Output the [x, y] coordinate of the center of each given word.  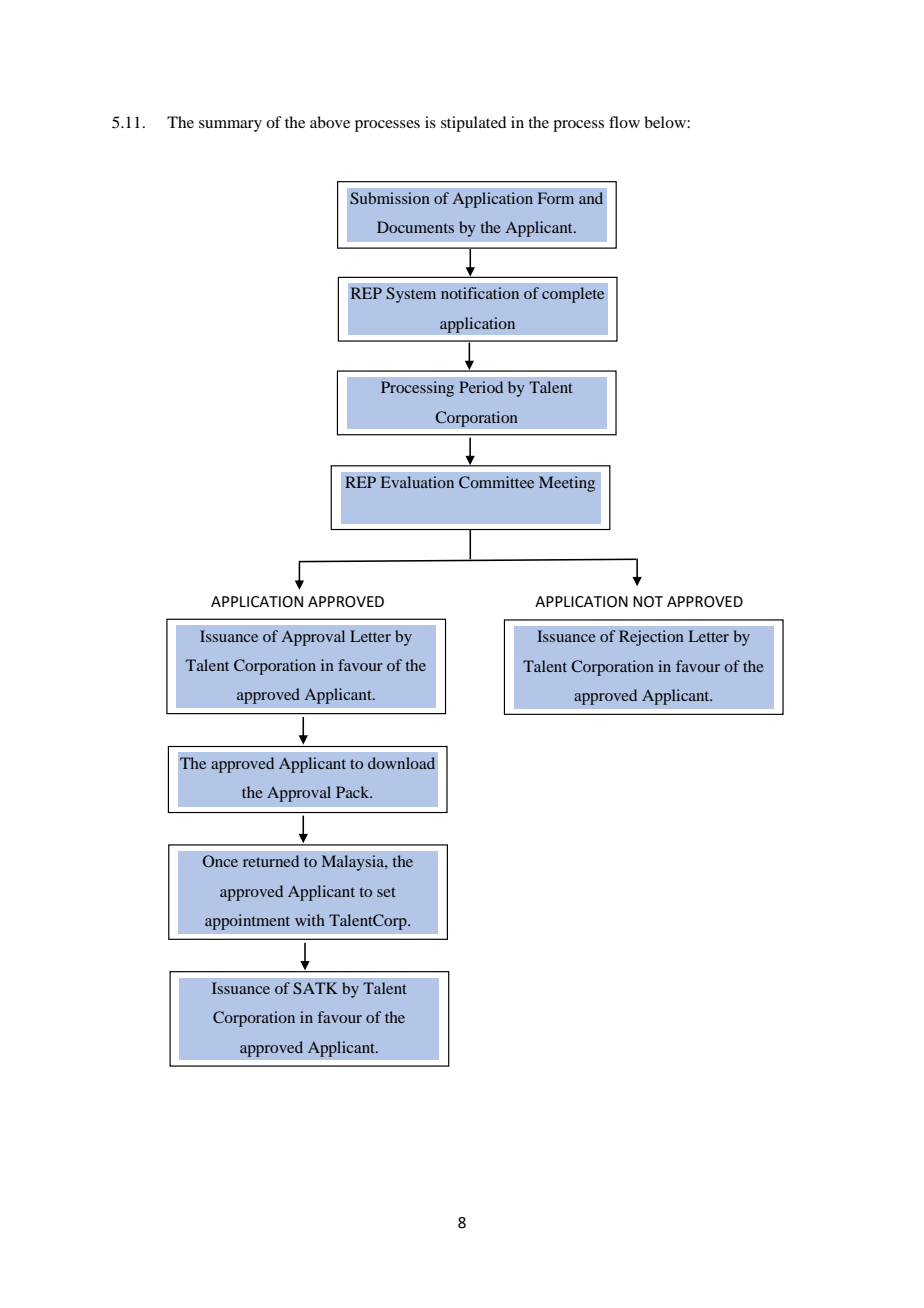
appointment [247, 922]
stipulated [473, 124]
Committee [496, 482]
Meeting [567, 484]
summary [230, 126]
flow [624, 122]
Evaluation [417, 482]
